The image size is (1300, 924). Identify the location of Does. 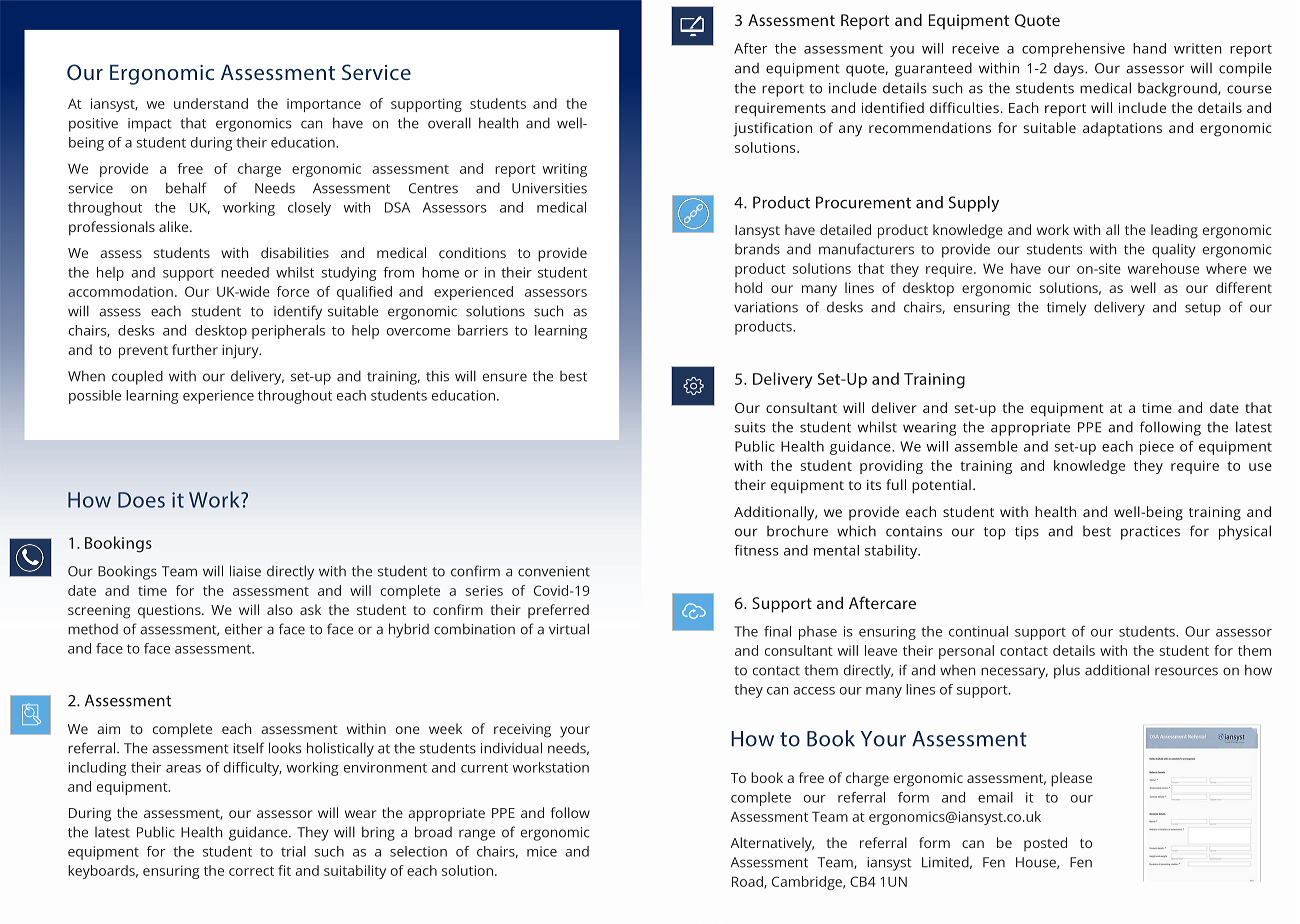
(141, 500).
